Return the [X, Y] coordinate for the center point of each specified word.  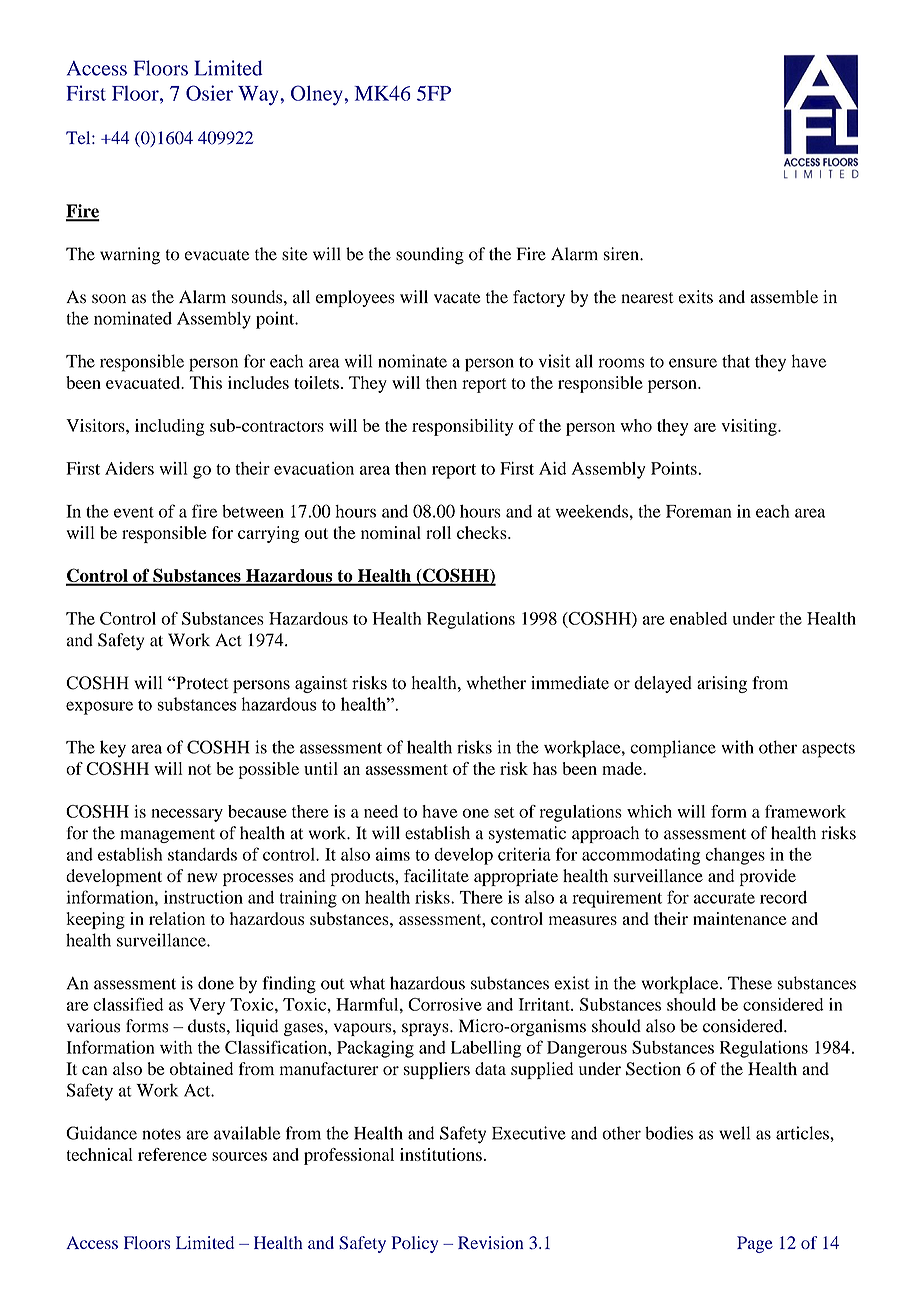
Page [755, 1244]
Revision [491, 1242]
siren [622, 254]
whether [496, 683]
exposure [99, 708]
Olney [318, 95]
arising [722, 684]
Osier [209, 93]
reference [172, 1154]
